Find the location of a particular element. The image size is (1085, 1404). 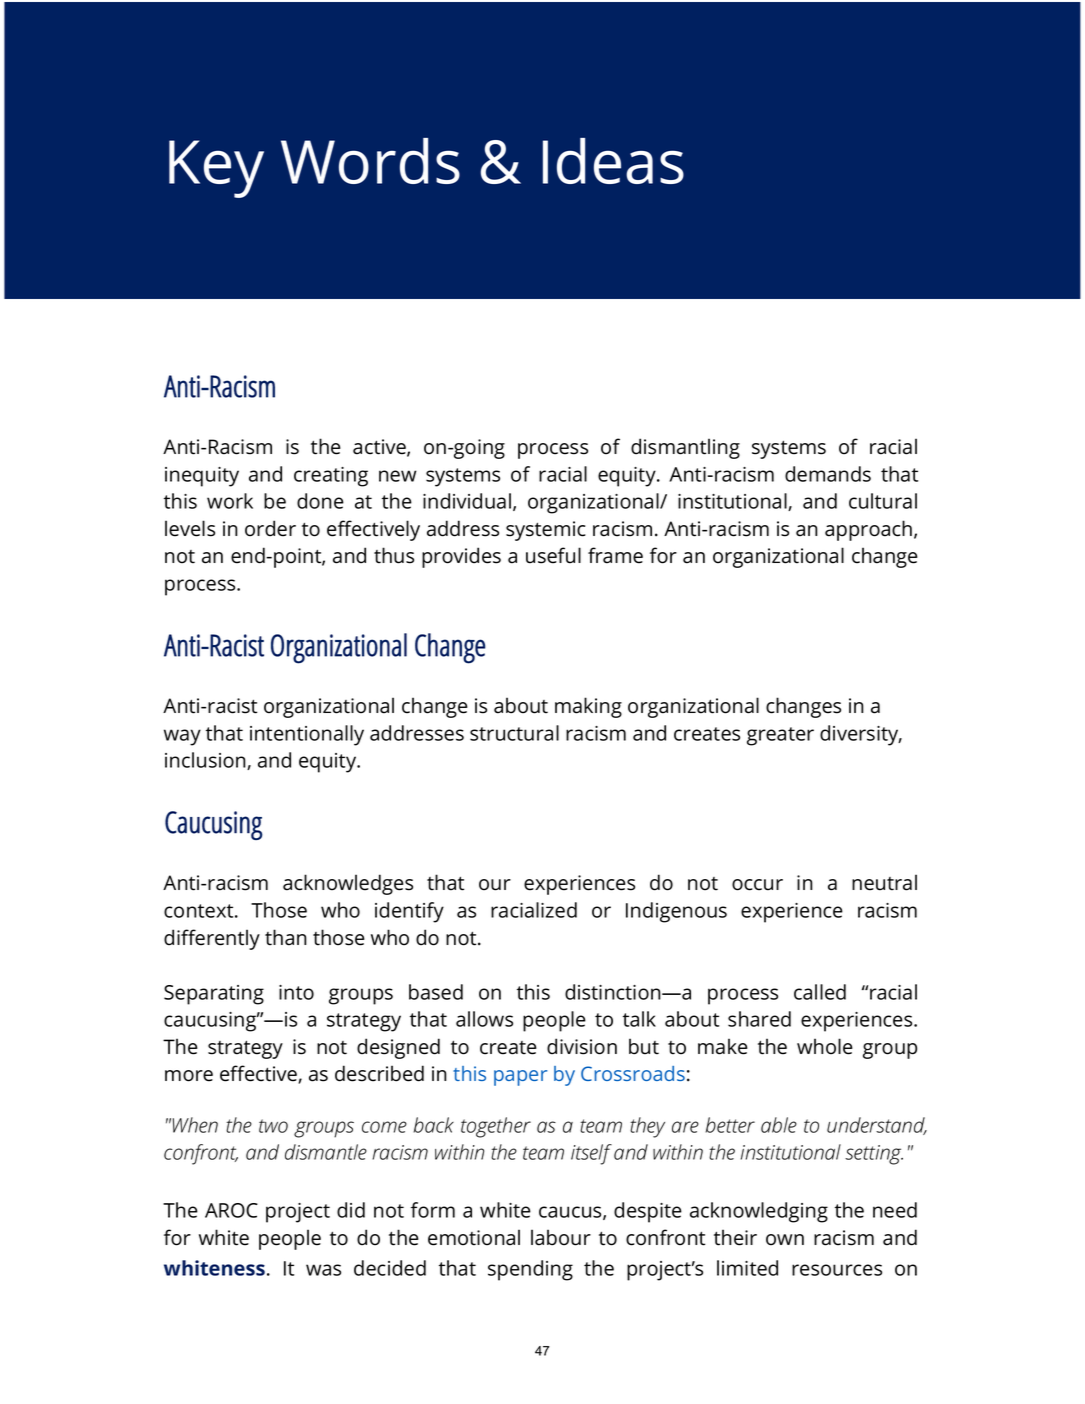

dismantling is located at coordinates (685, 448).
